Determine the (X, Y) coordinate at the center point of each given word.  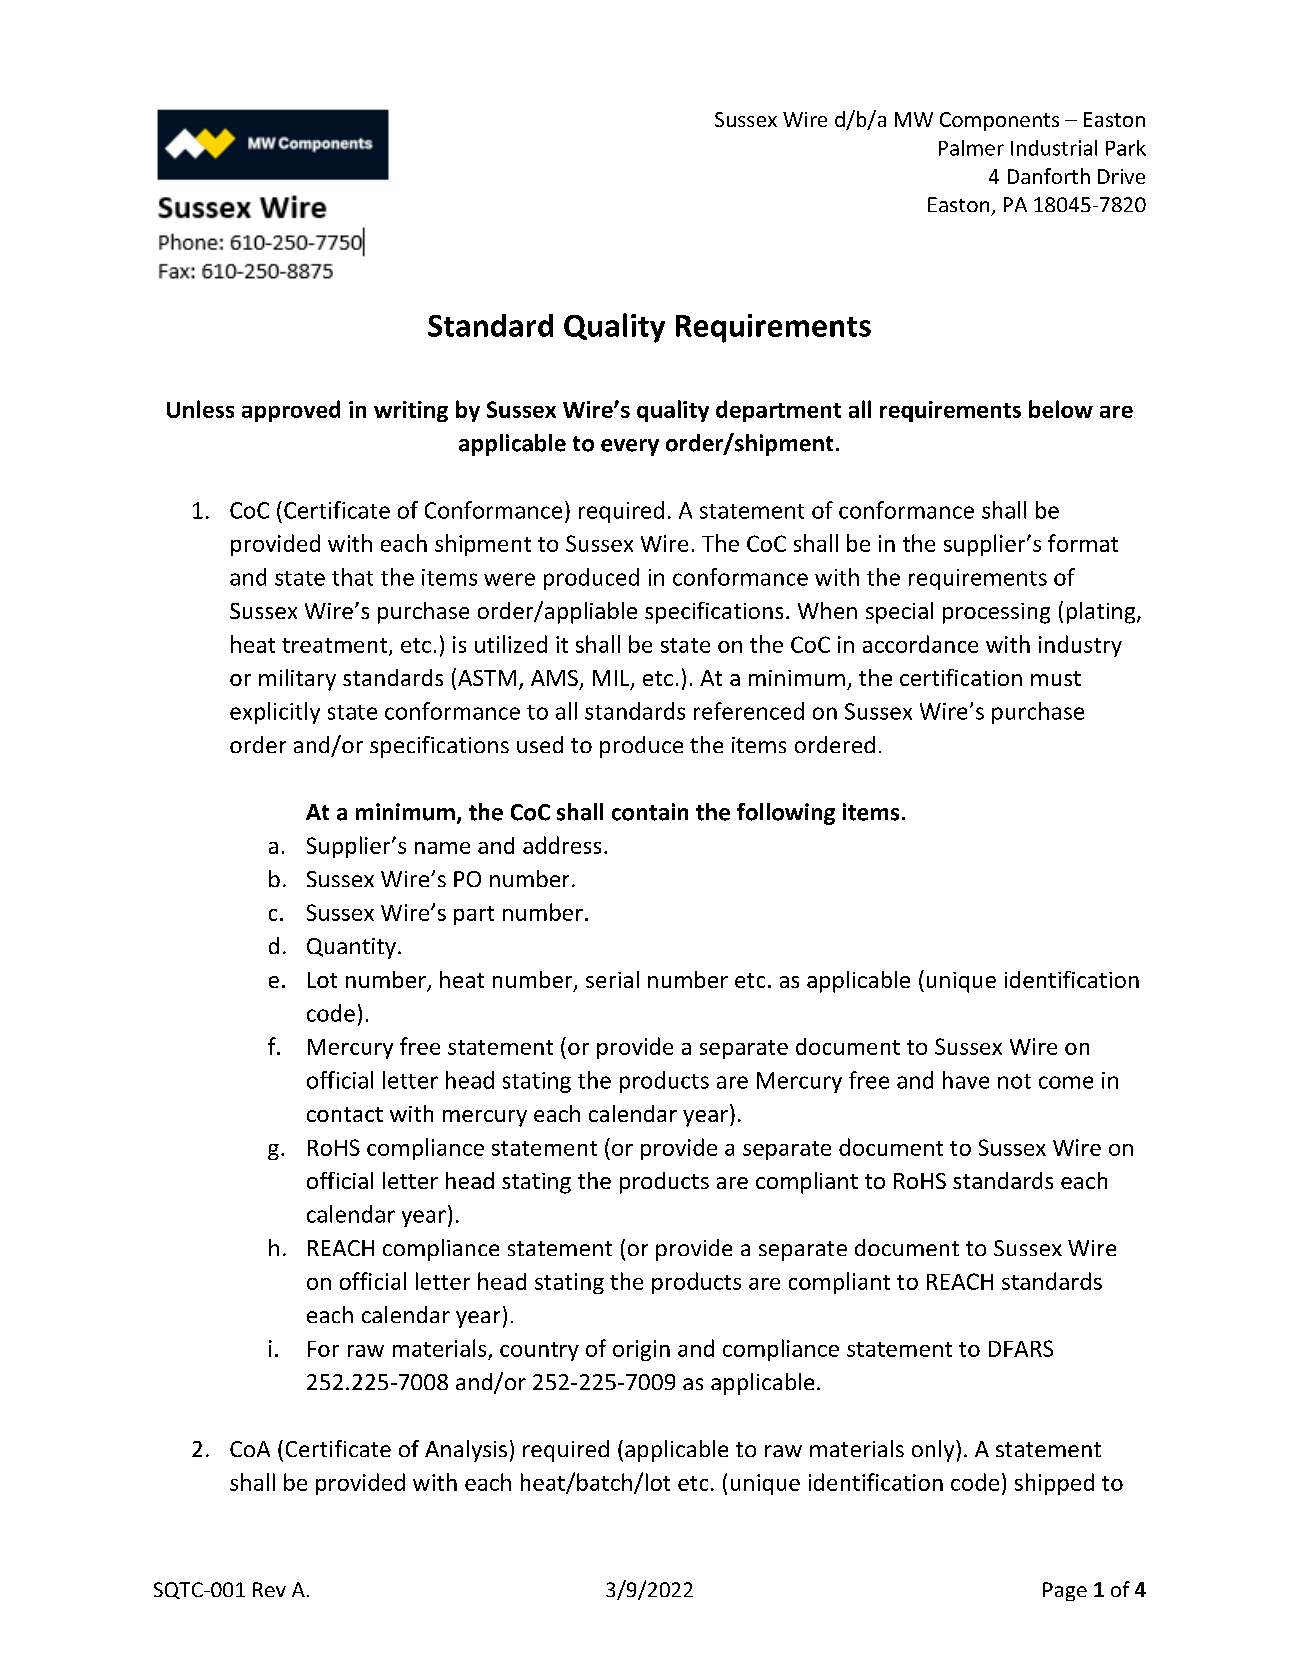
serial (612, 979)
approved (291, 411)
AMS (554, 678)
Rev (269, 1589)
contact (345, 1114)
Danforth (1049, 176)
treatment (334, 645)
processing (996, 613)
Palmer (971, 148)
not (1014, 1081)
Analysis (466, 1451)
